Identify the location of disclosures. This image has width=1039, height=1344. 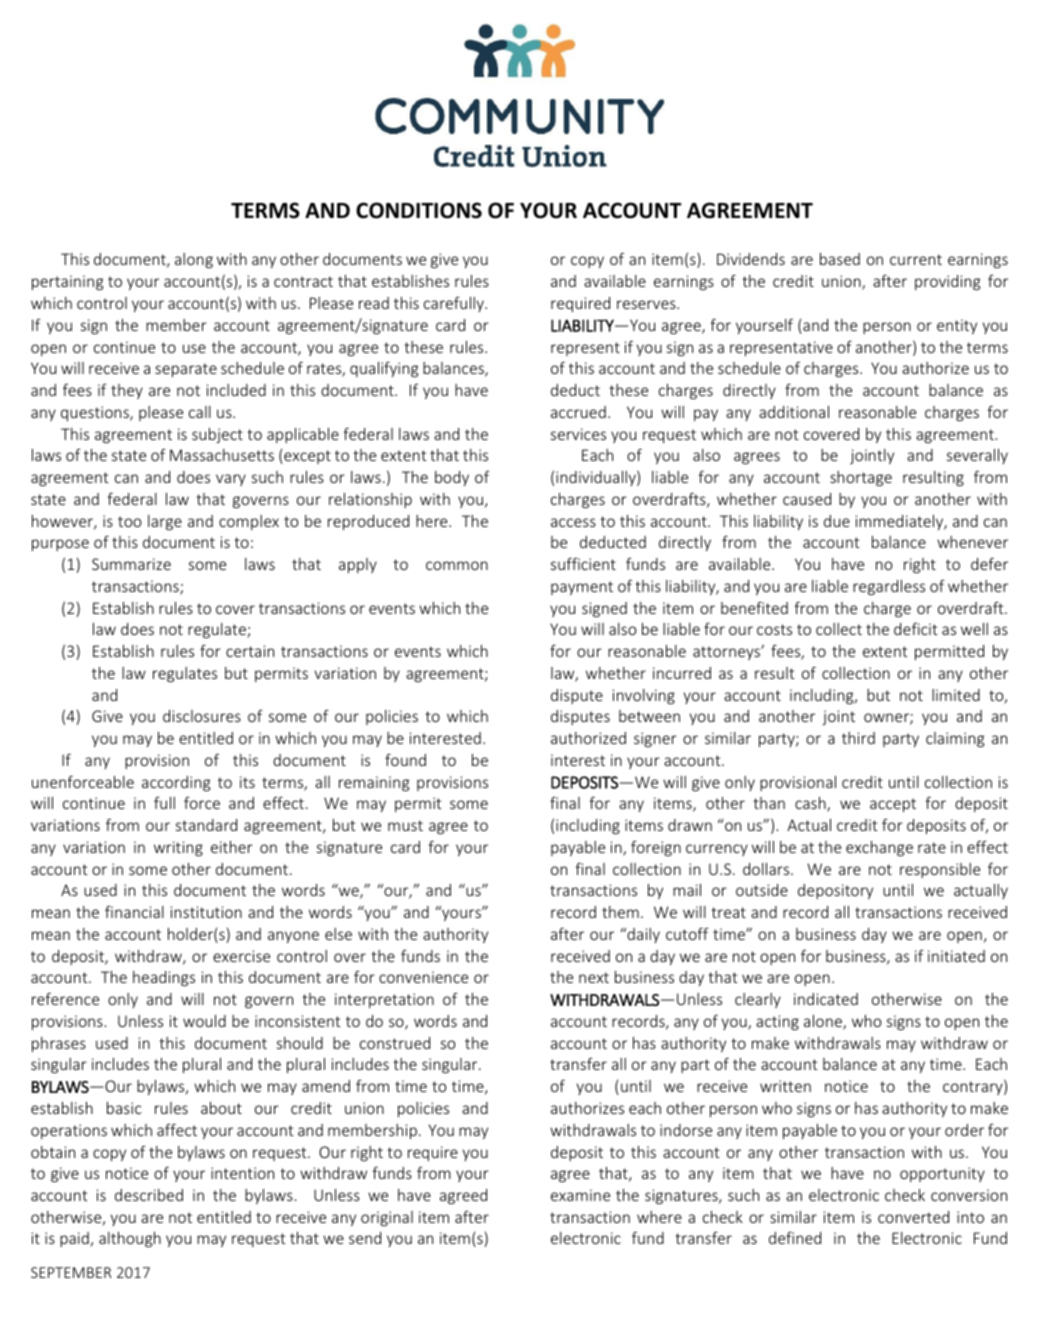
(202, 716).
